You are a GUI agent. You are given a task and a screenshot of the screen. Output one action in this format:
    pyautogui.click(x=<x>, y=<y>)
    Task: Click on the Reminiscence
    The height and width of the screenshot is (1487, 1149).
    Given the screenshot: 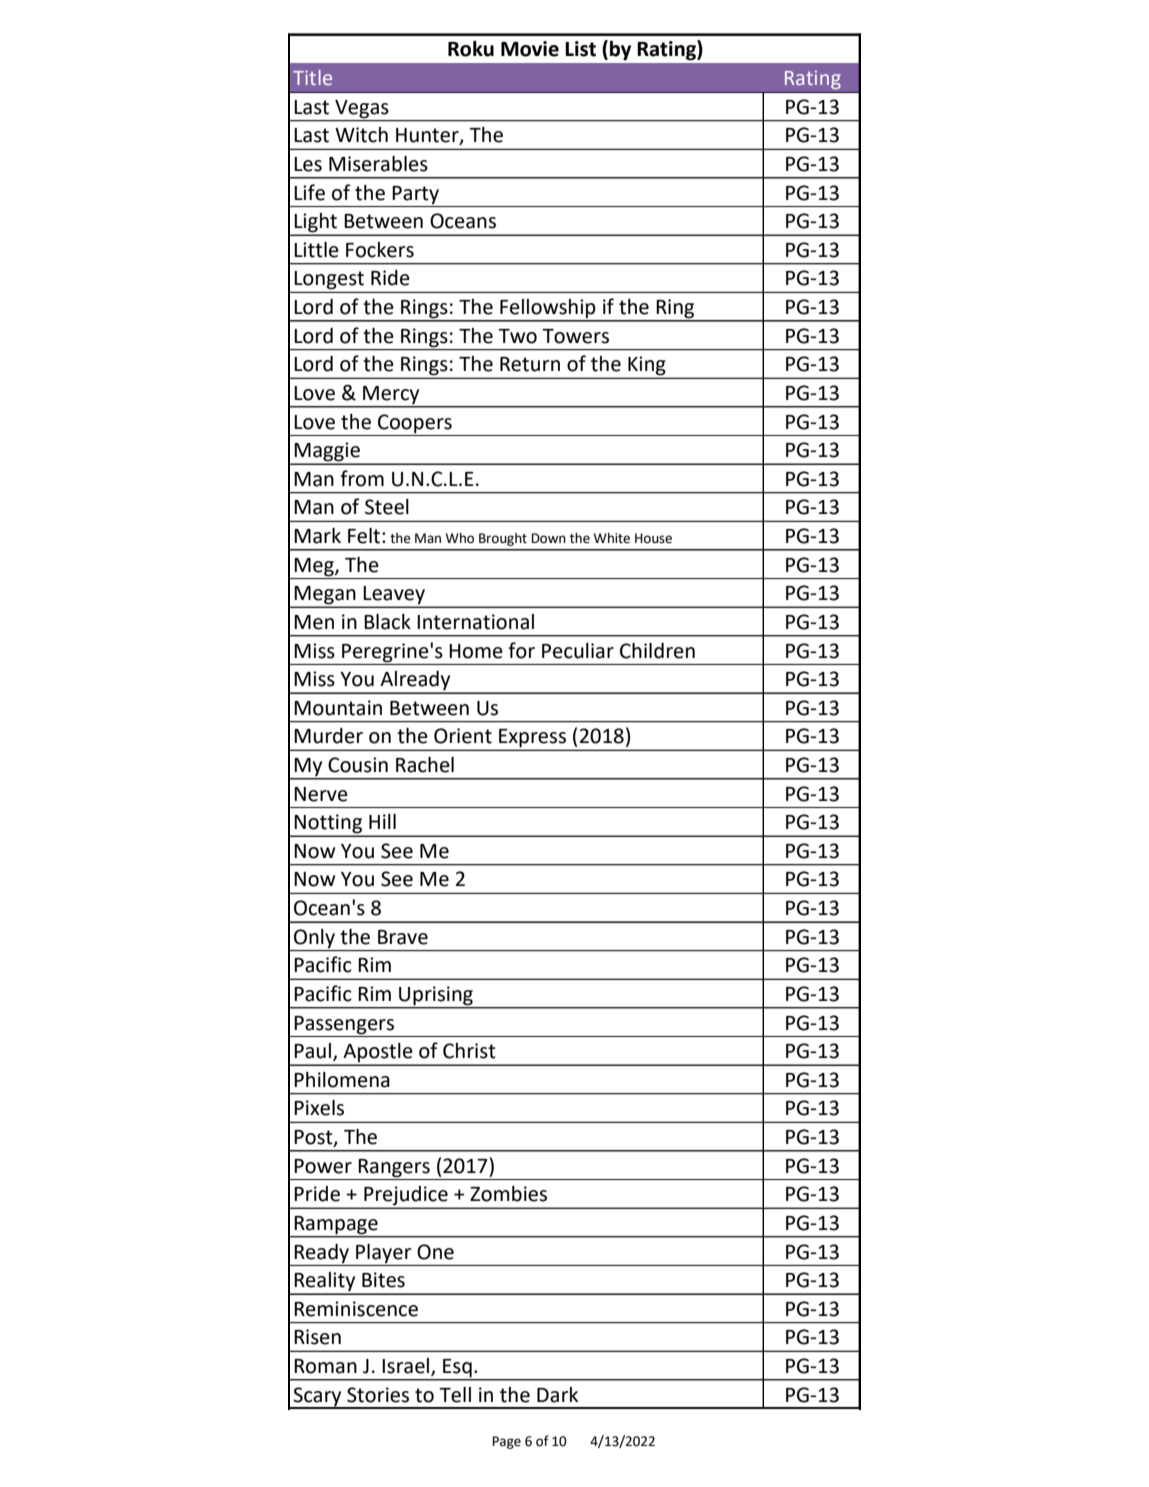 What is the action you would take?
    pyautogui.click(x=356, y=1309)
